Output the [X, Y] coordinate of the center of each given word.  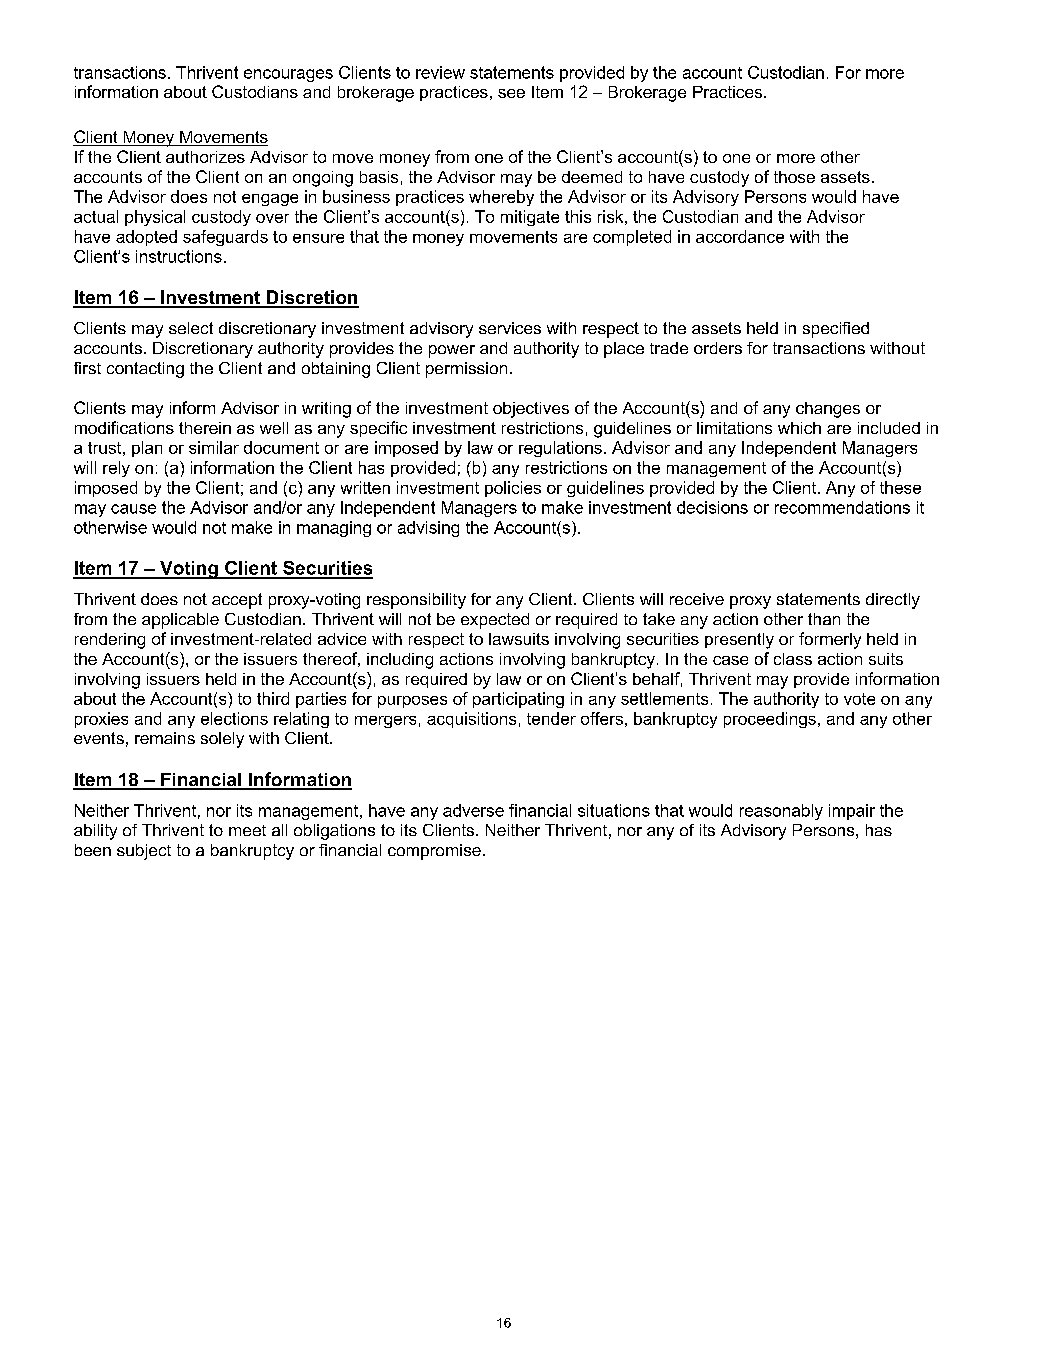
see [511, 93]
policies [513, 489]
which [799, 428]
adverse [473, 810]
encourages [288, 75]
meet [247, 830]
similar [214, 447]
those [794, 177]
